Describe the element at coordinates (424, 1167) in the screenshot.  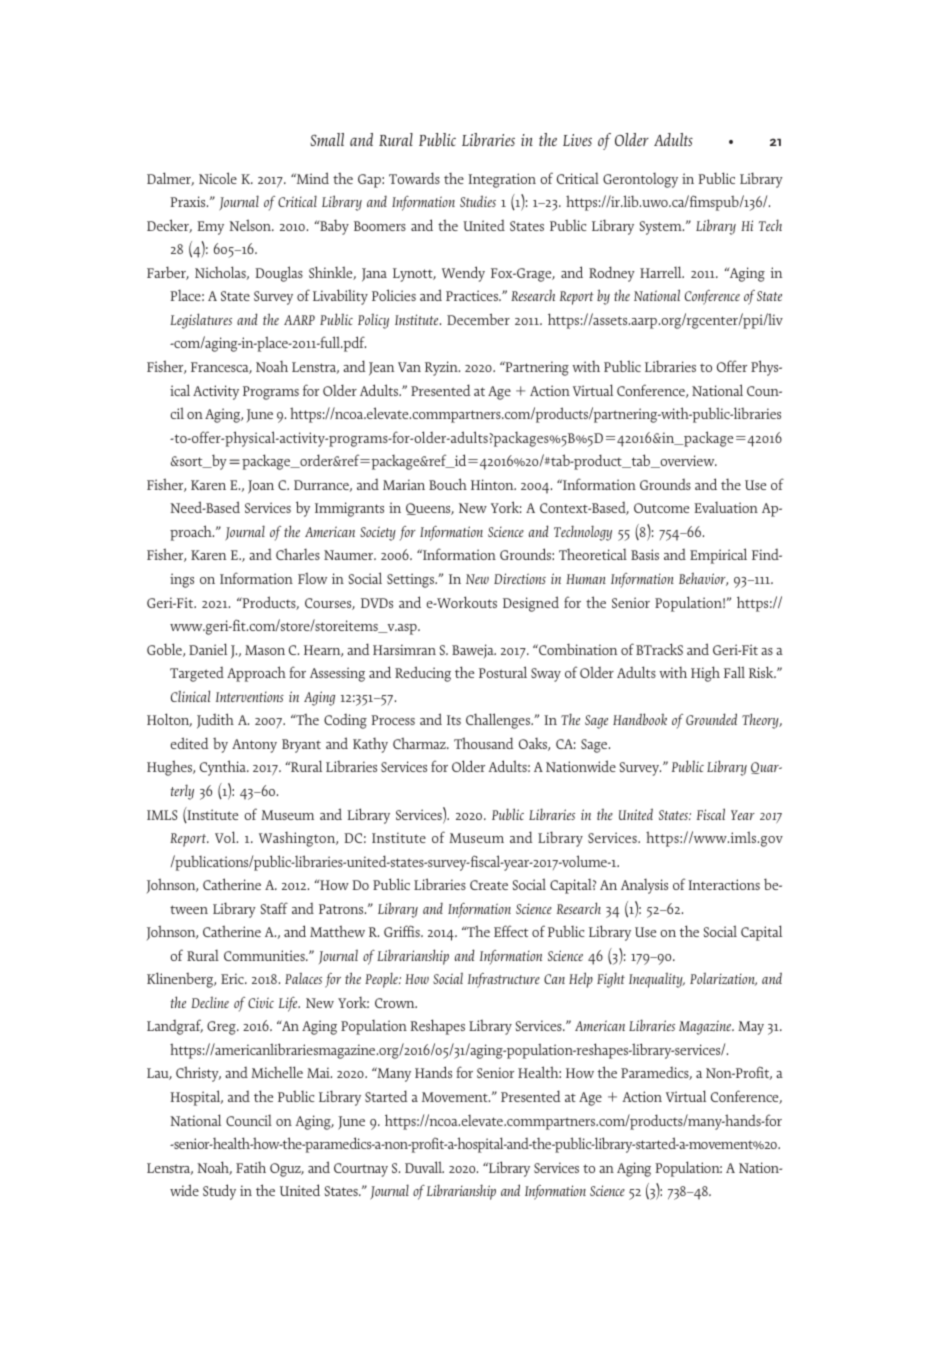
I see `Duvall` at that location.
